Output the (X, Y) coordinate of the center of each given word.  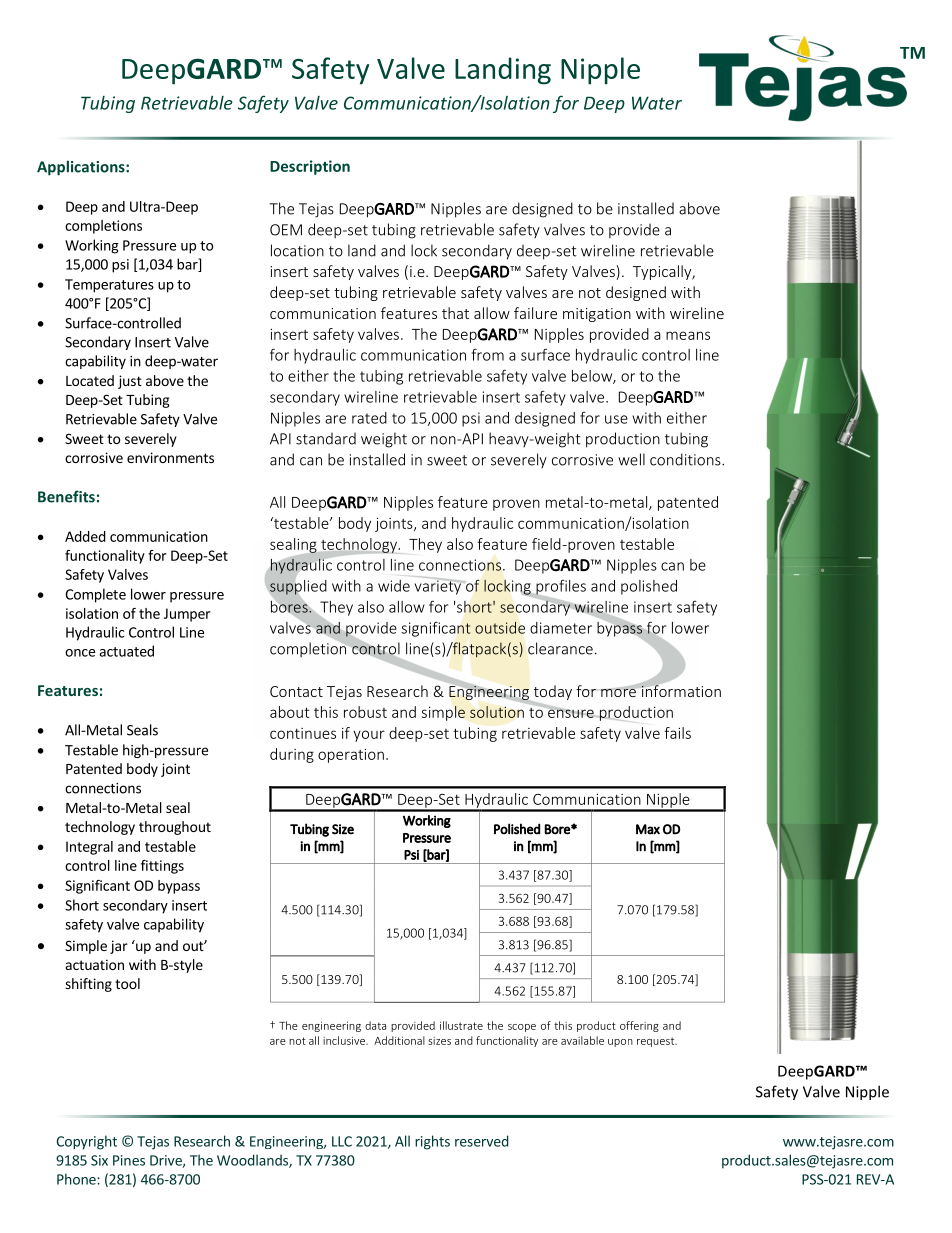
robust (365, 712)
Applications (82, 168)
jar (119, 947)
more (619, 691)
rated (369, 418)
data (375, 1025)
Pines (129, 1160)
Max (648, 829)
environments (170, 457)
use (616, 419)
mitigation (597, 315)
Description (310, 167)
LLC (342, 1141)
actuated (126, 651)
